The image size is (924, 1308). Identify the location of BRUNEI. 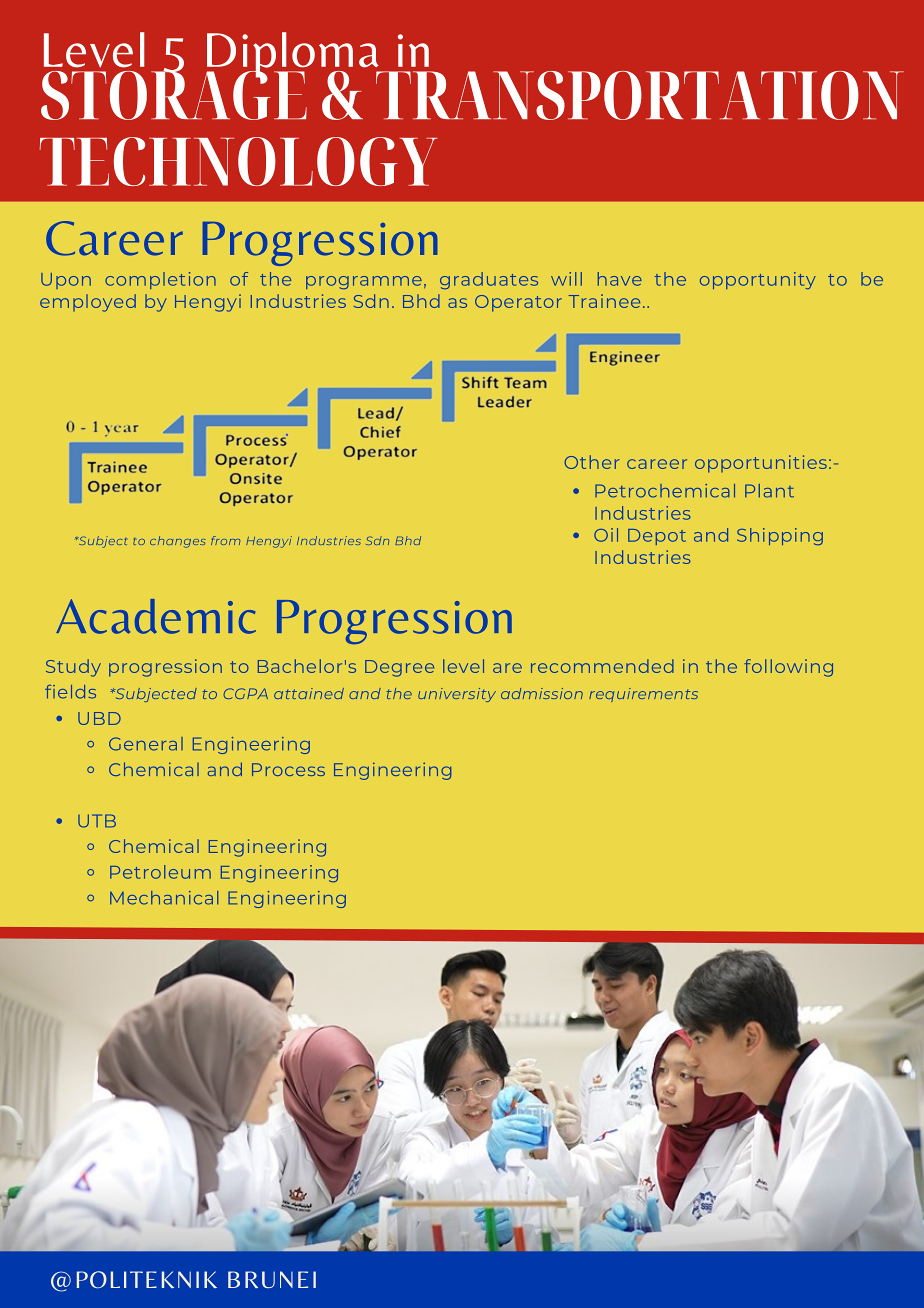
(272, 1279).
